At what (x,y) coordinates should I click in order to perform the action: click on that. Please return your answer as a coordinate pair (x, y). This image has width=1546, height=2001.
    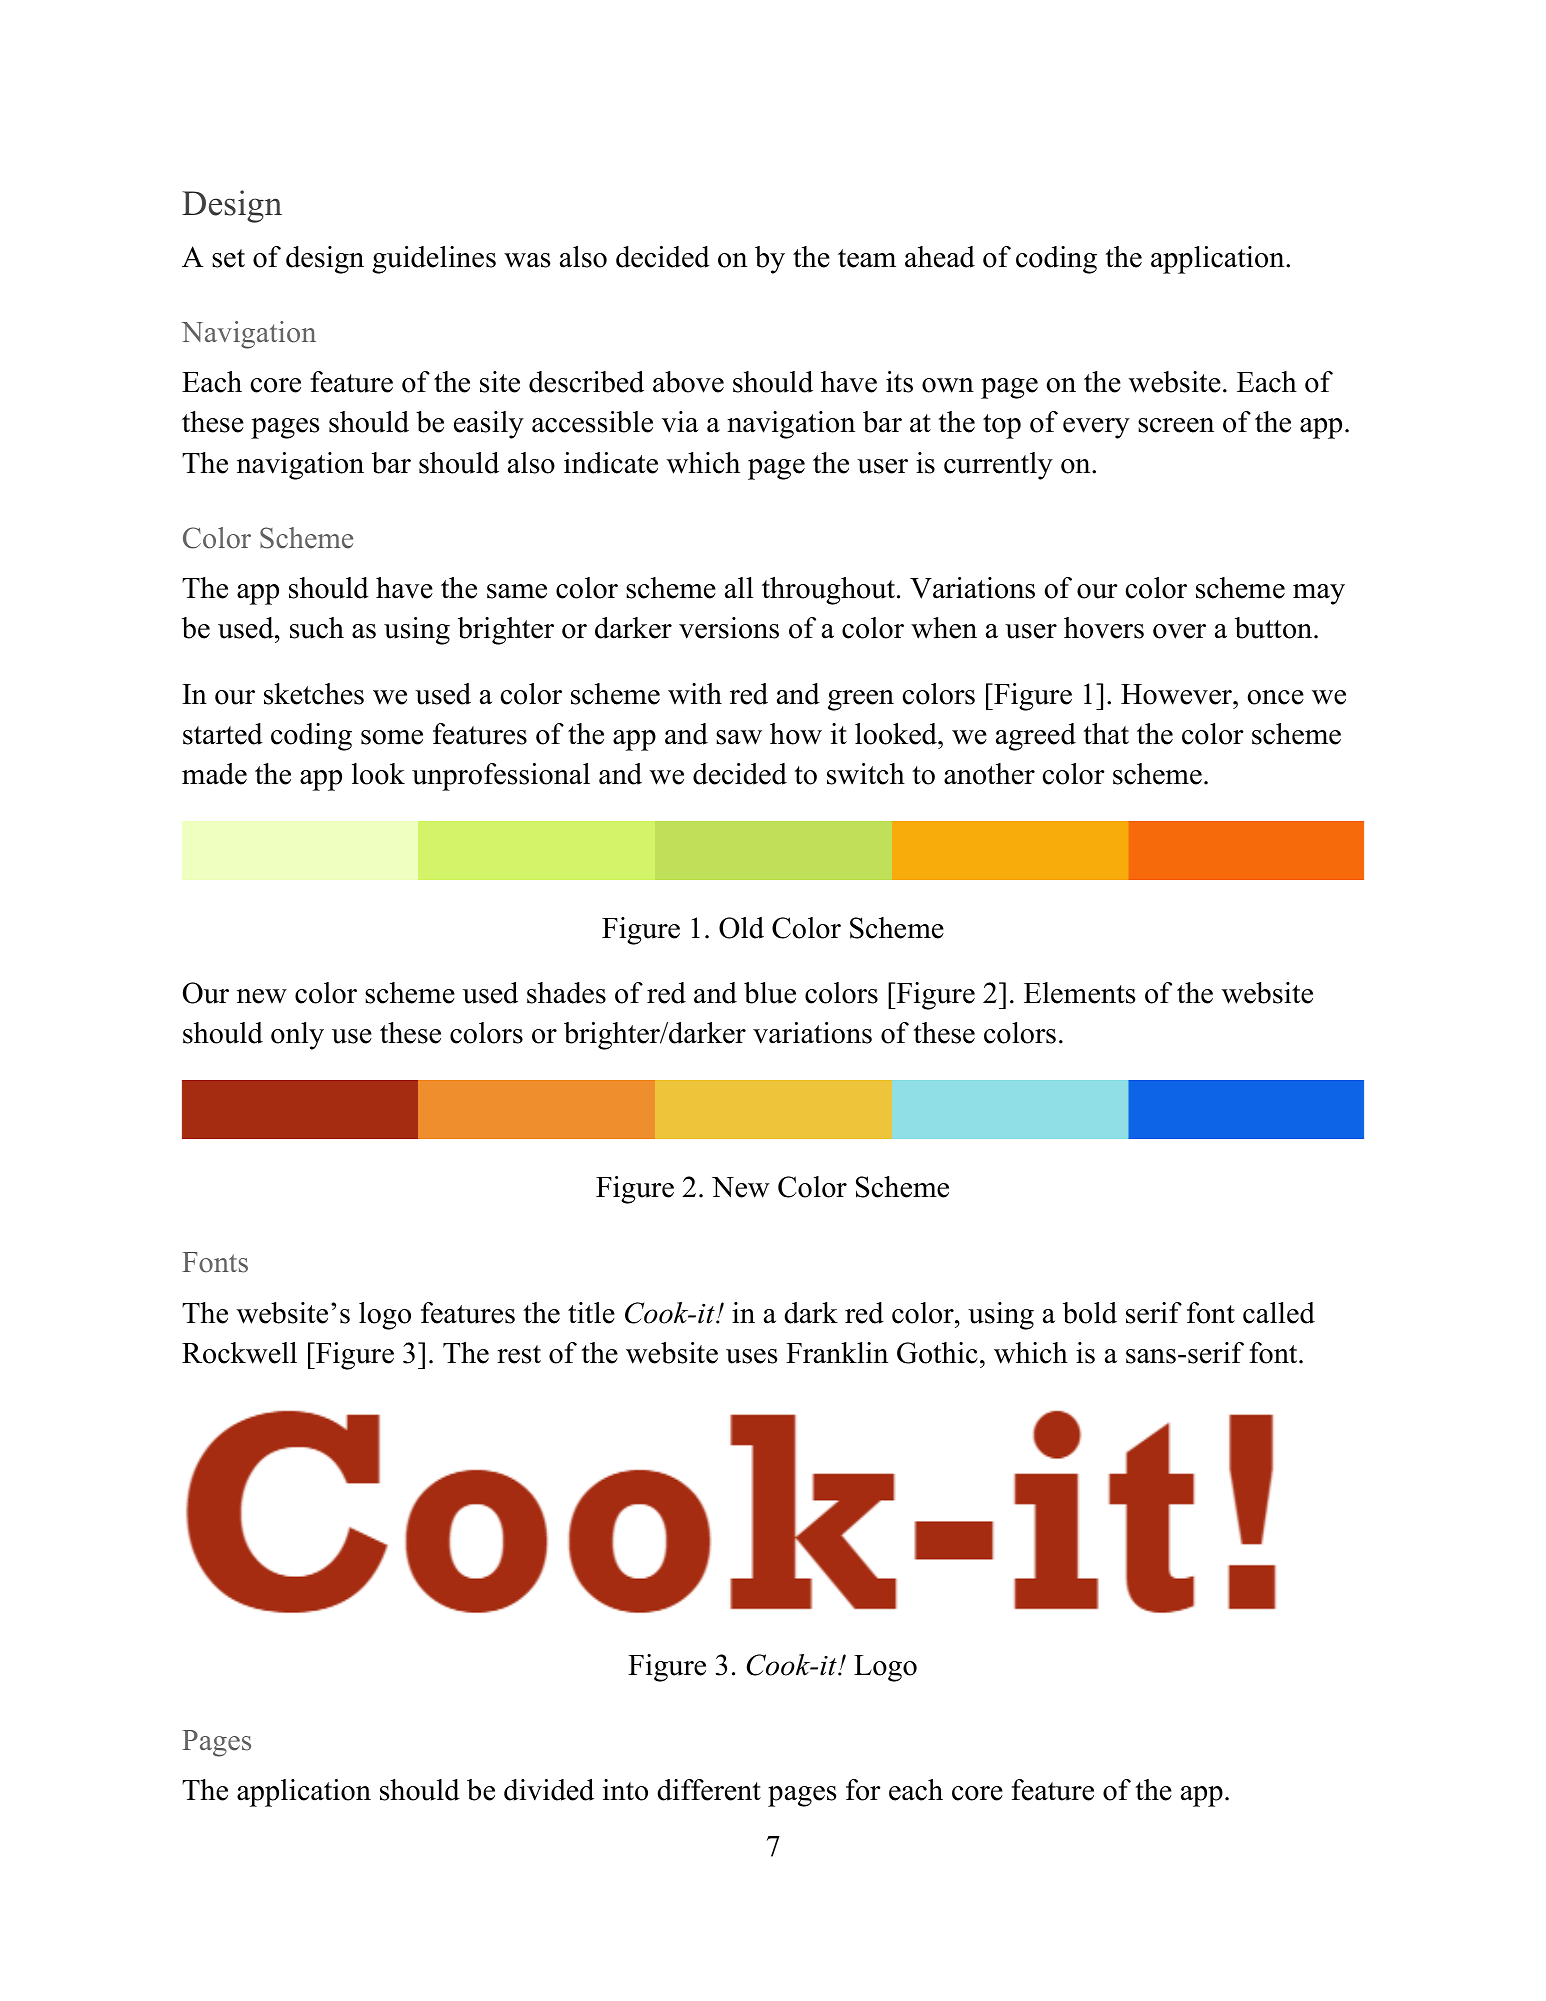
    Looking at the image, I should click on (1106, 734).
